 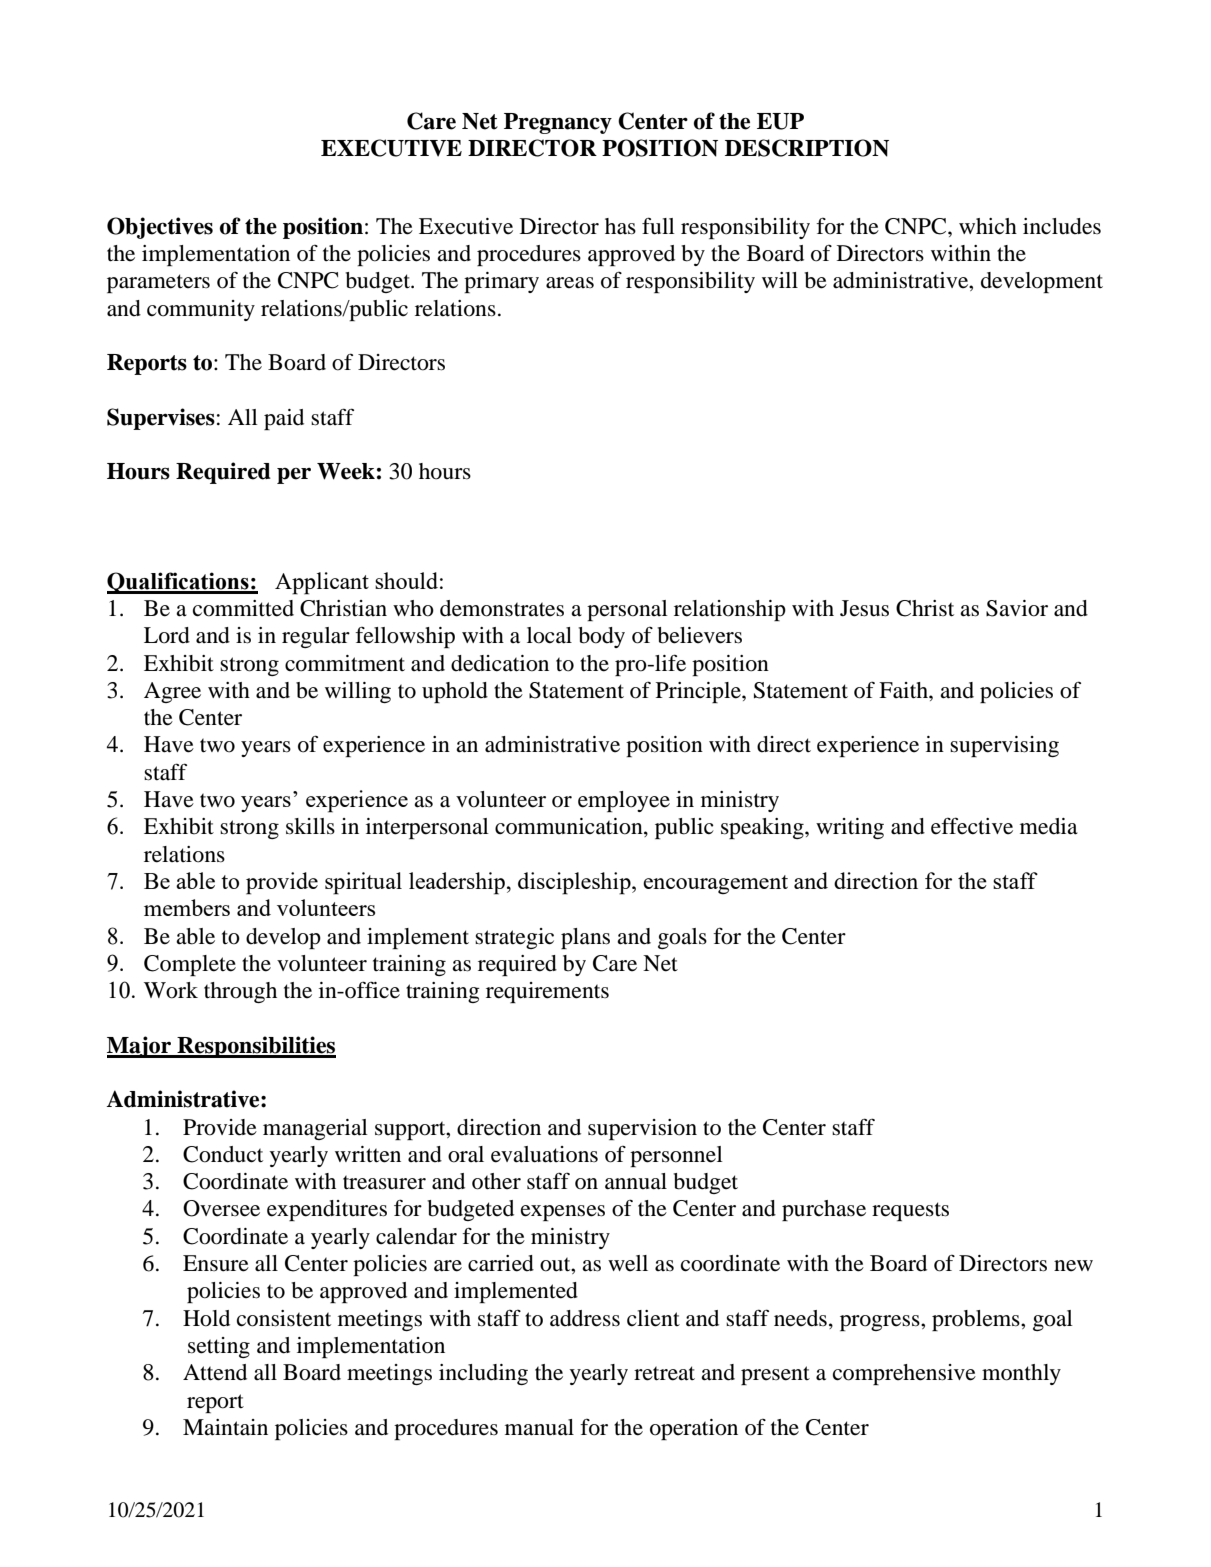 What do you see at coordinates (160, 228) in the screenshot?
I see `Objectives` at bounding box center [160, 228].
